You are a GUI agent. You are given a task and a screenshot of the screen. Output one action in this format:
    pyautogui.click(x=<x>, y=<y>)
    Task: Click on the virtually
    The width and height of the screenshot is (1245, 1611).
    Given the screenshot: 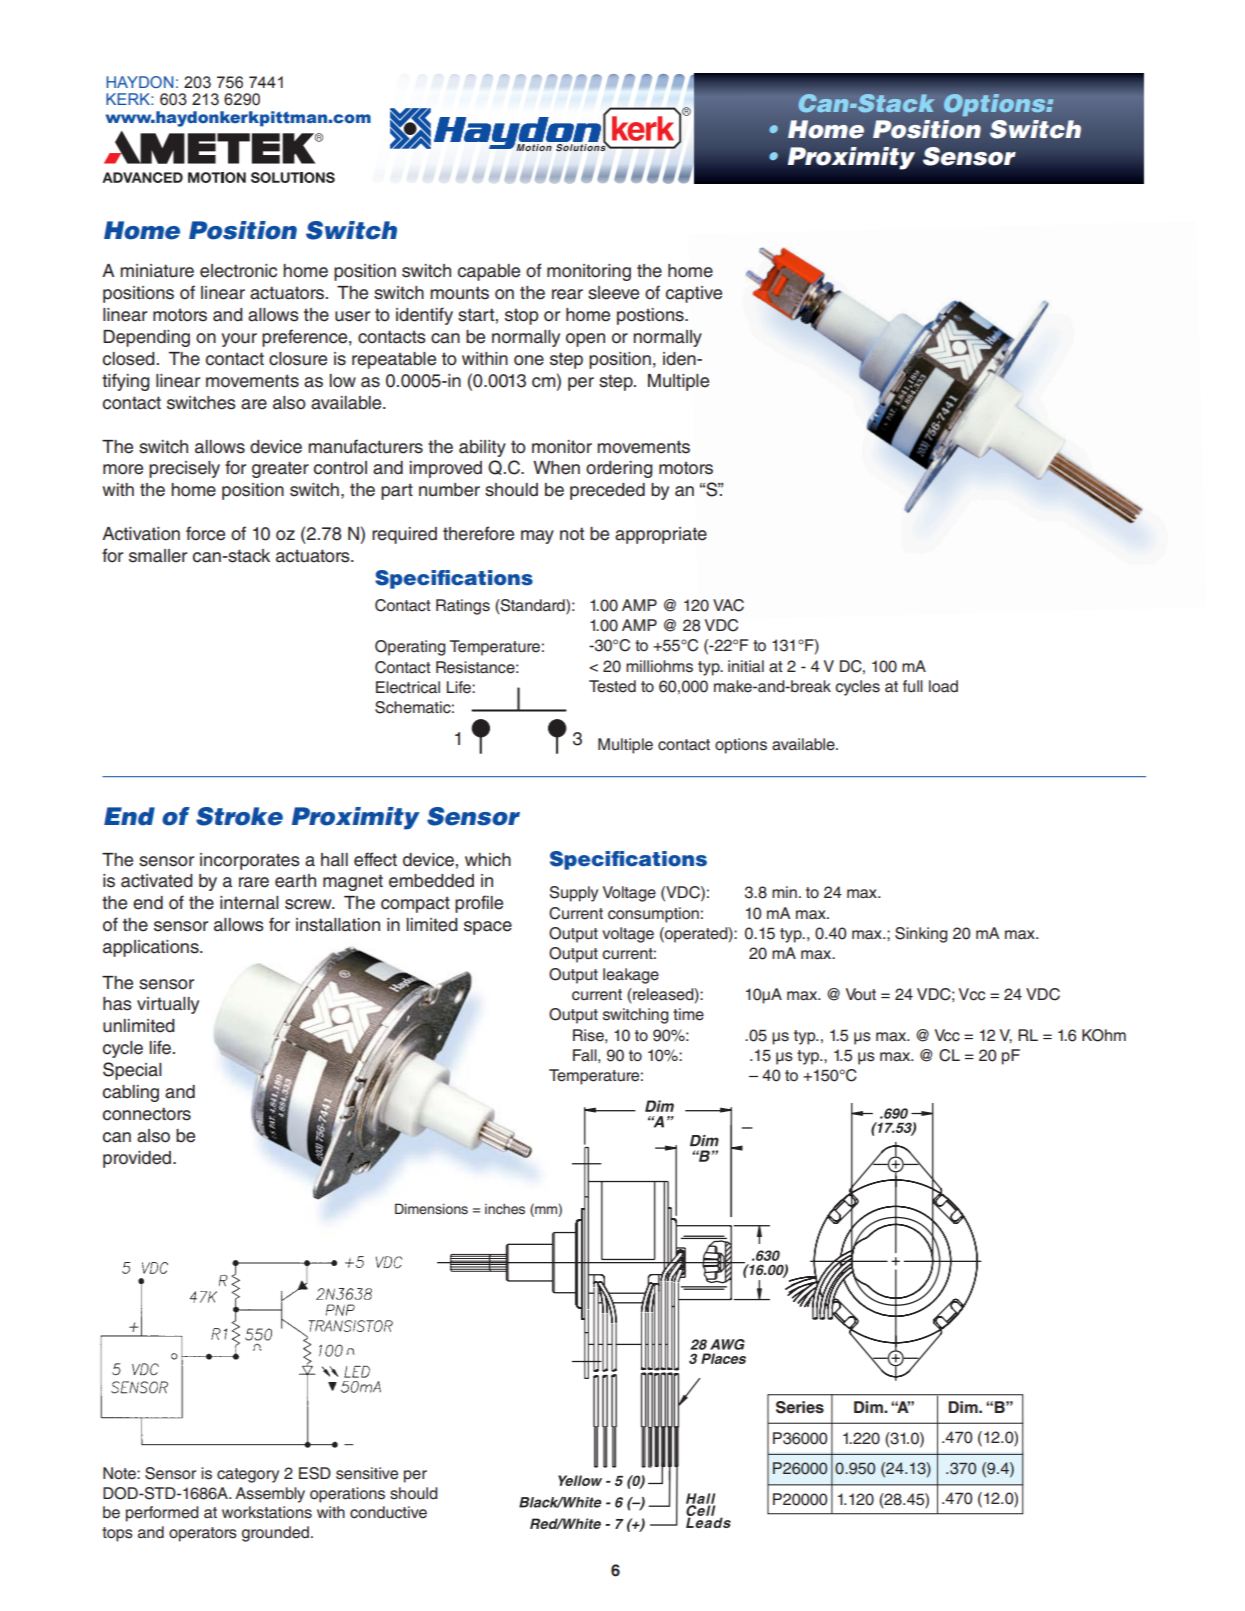 What is the action you would take?
    pyautogui.click(x=168, y=1005)
